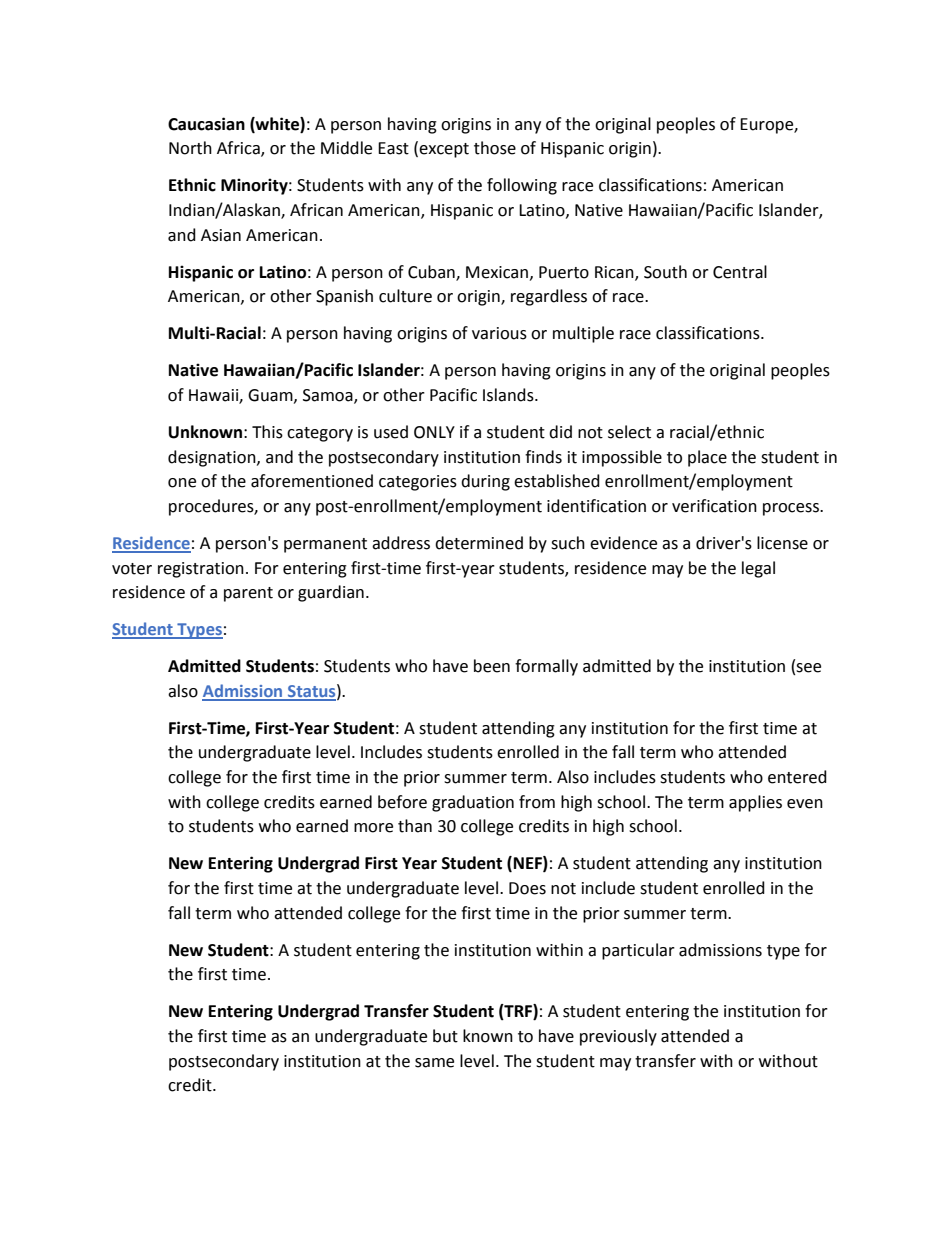  I want to click on Central, so click(740, 272).
